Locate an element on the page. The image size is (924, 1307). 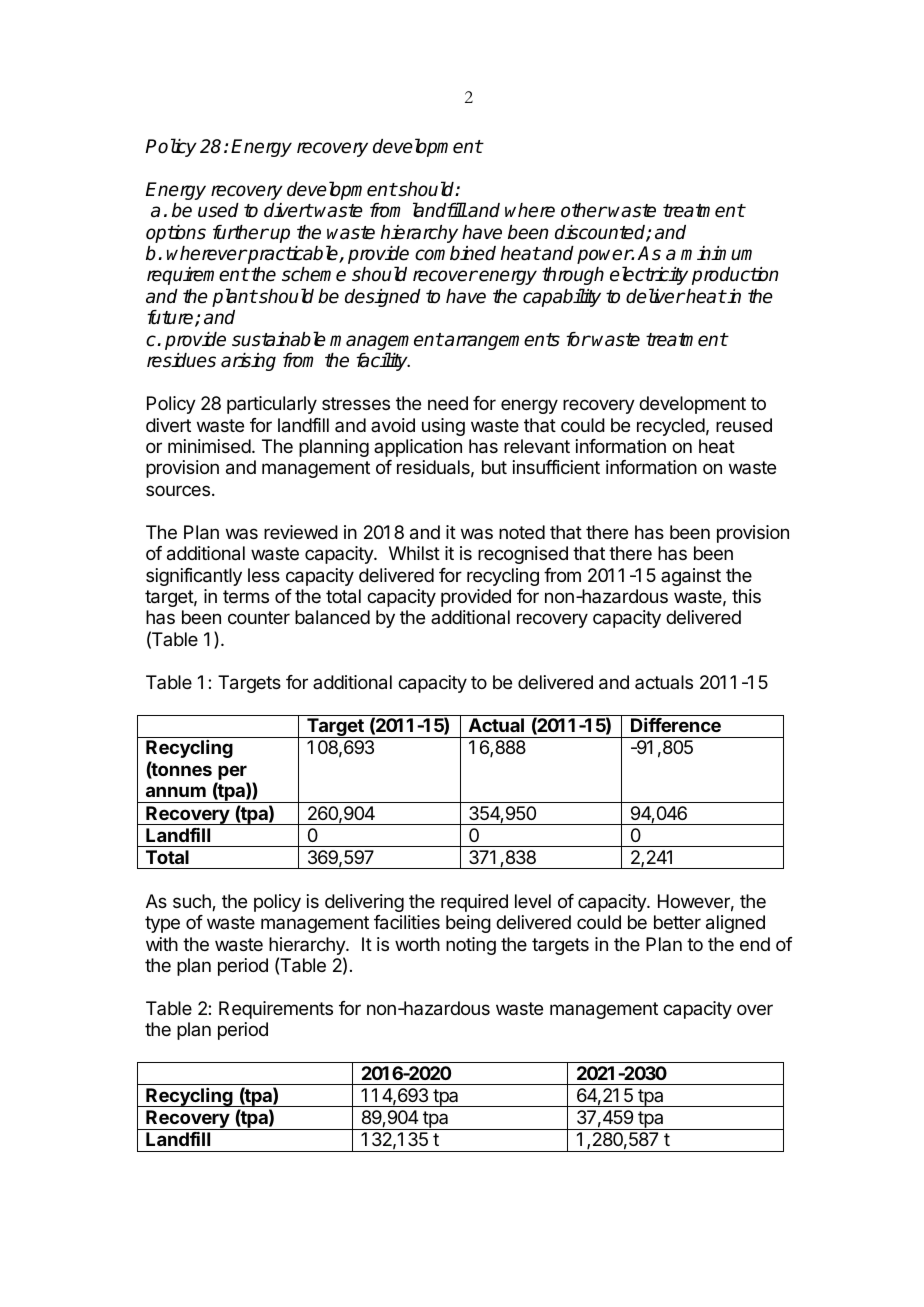
need is located at coordinates (448, 403).
